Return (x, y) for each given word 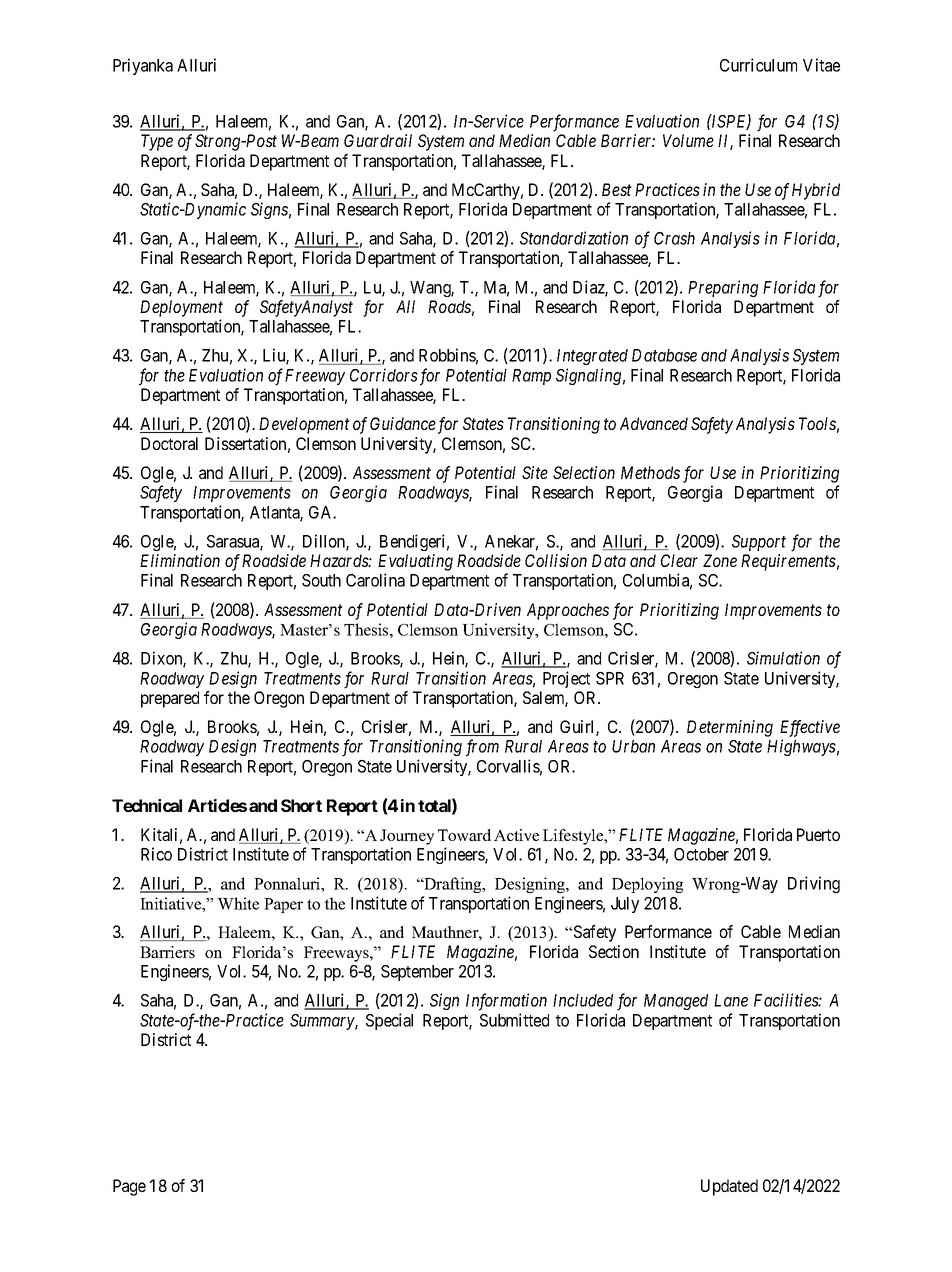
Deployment (181, 308)
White (238, 903)
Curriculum (758, 65)
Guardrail (378, 140)
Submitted (514, 1020)
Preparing (723, 288)
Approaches (568, 611)
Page (129, 1187)
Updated (729, 1187)
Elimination (180, 560)
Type (157, 142)
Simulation (783, 658)
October (701, 854)
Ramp (531, 377)
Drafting (453, 885)
